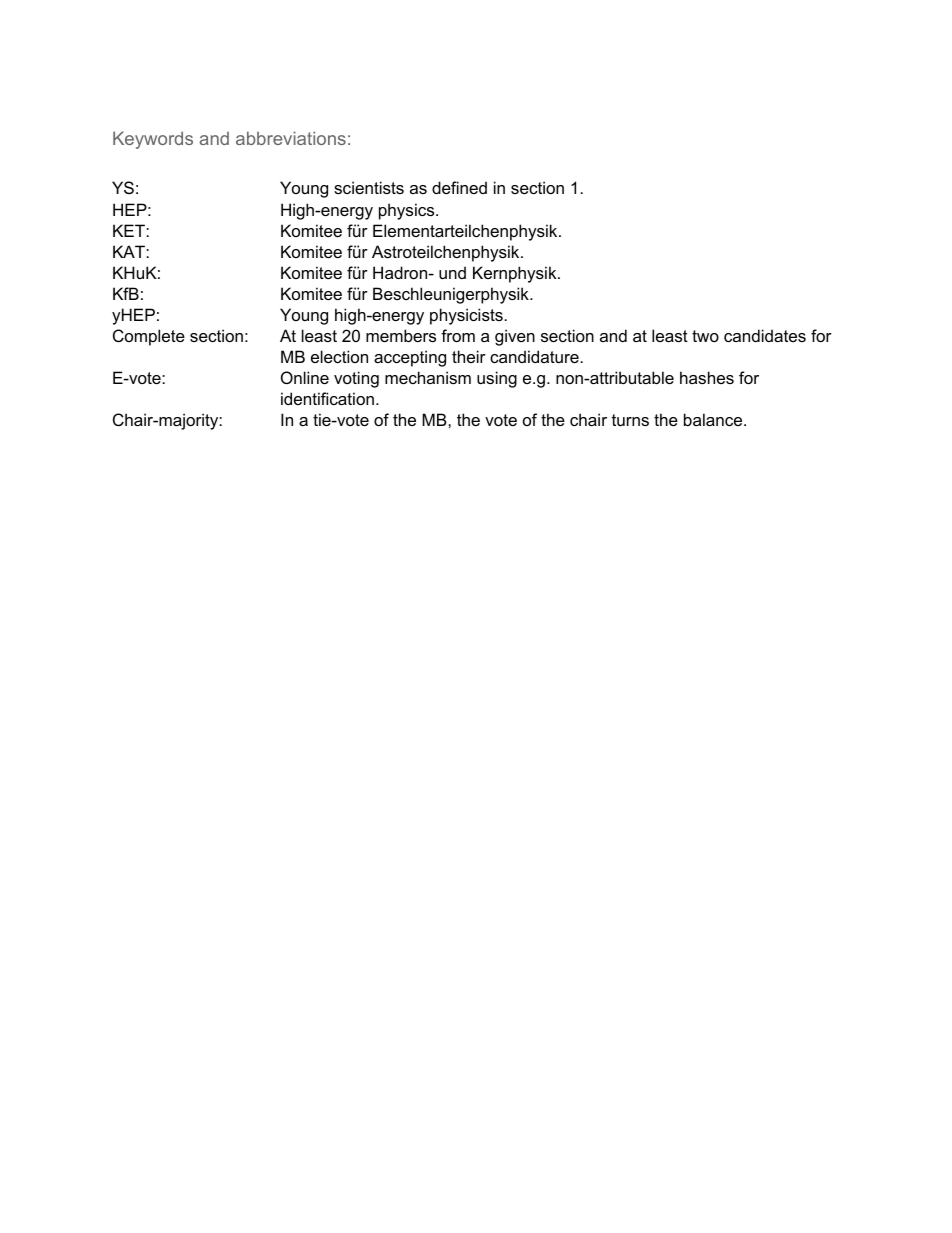  Describe the element at coordinates (497, 379) in the image. I see `using` at that location.
